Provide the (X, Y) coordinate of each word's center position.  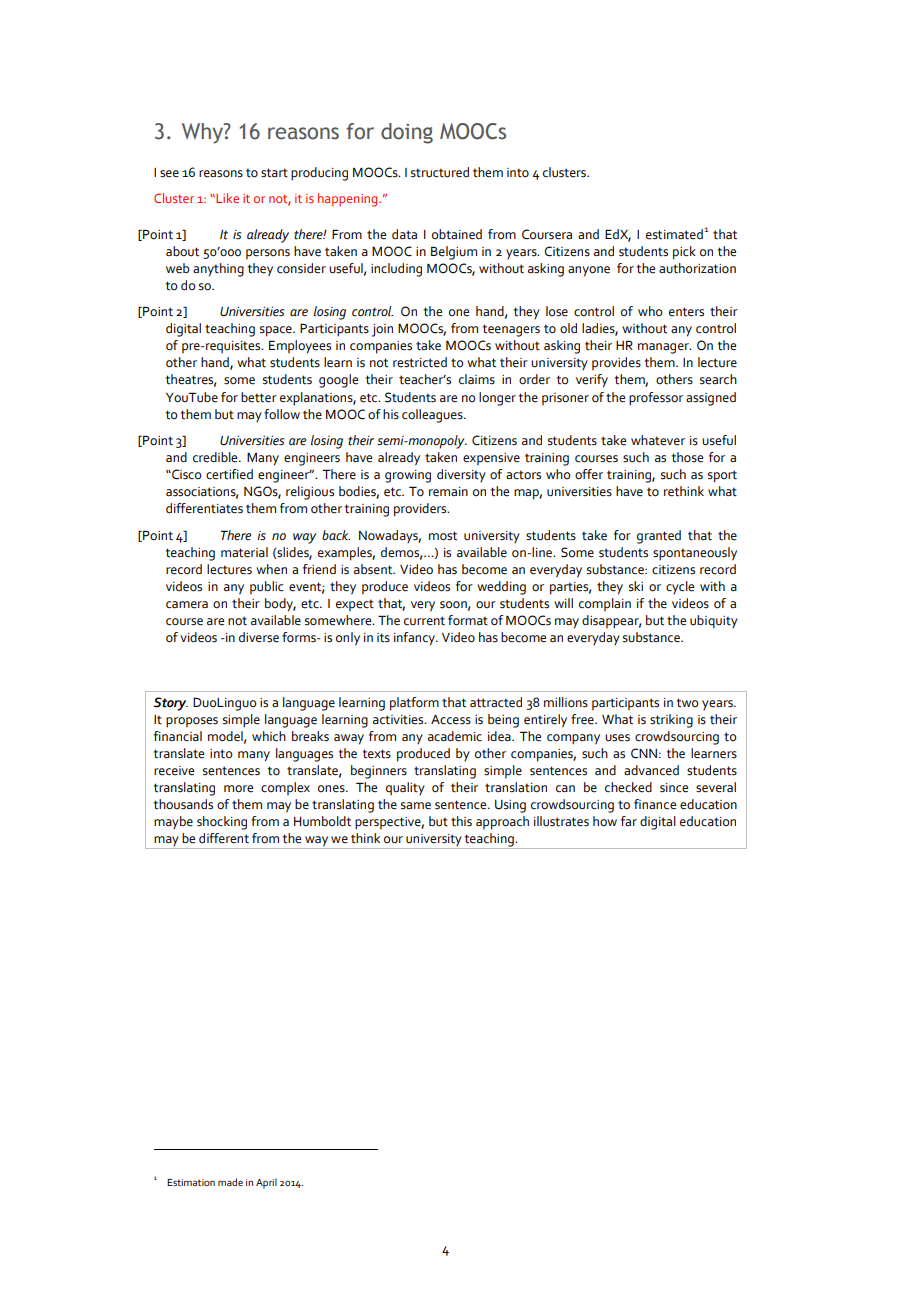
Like (226, 198)
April (266, 1183)
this (461, 821)
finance (655, 804)
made (230, 1182)
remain (448, 492)
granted (659, 537)
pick (684, 253)
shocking (222, 823)
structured (440, 172)
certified (229, 474)
